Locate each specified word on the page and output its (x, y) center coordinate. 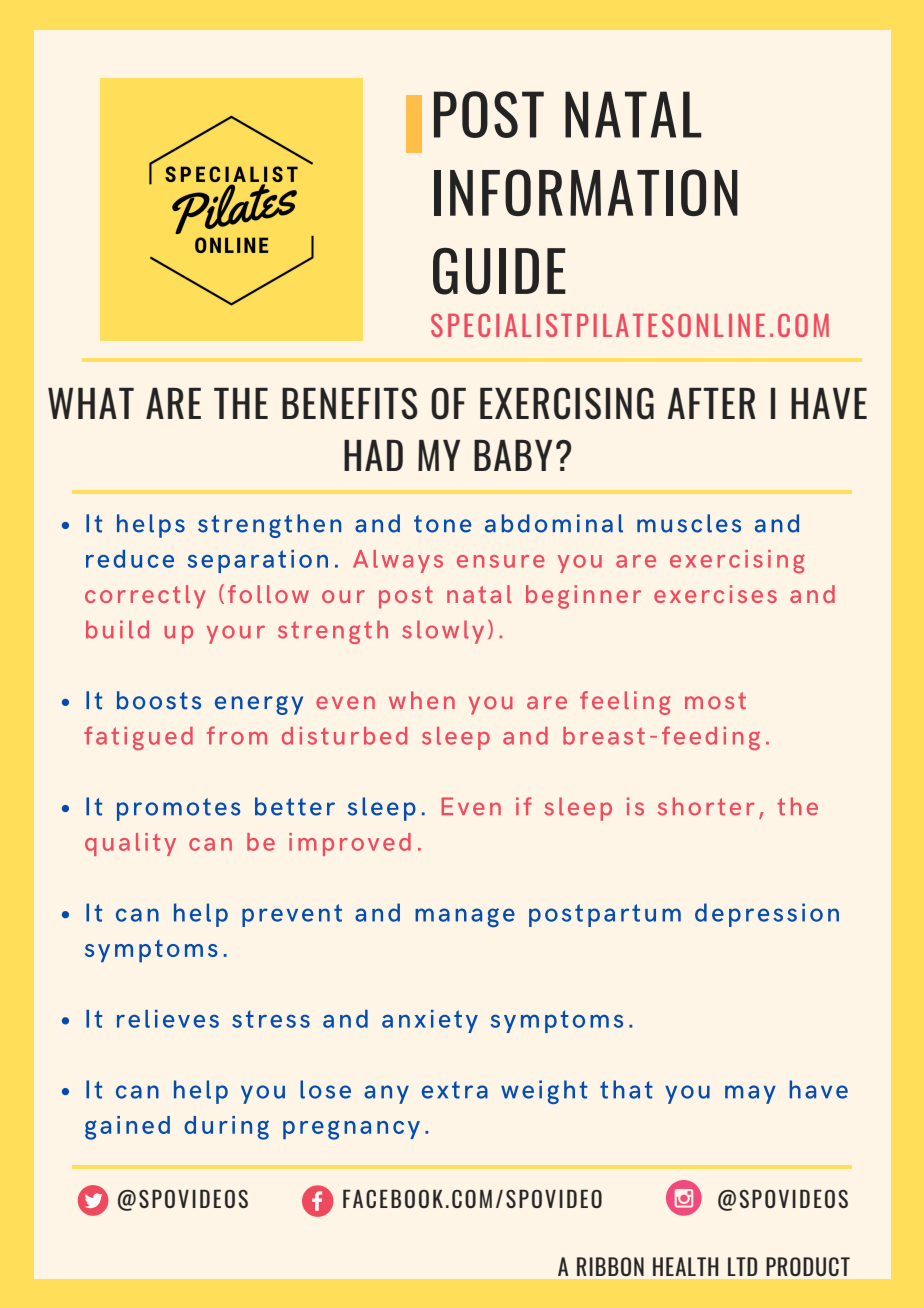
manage (465, 918)
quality (130, 844)
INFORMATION (586, 192)
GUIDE (499, 271)
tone (442, 524)
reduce (130, 559)
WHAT (91, 403)
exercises (715, 594)
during (226, 1128)
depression (767, 915)
